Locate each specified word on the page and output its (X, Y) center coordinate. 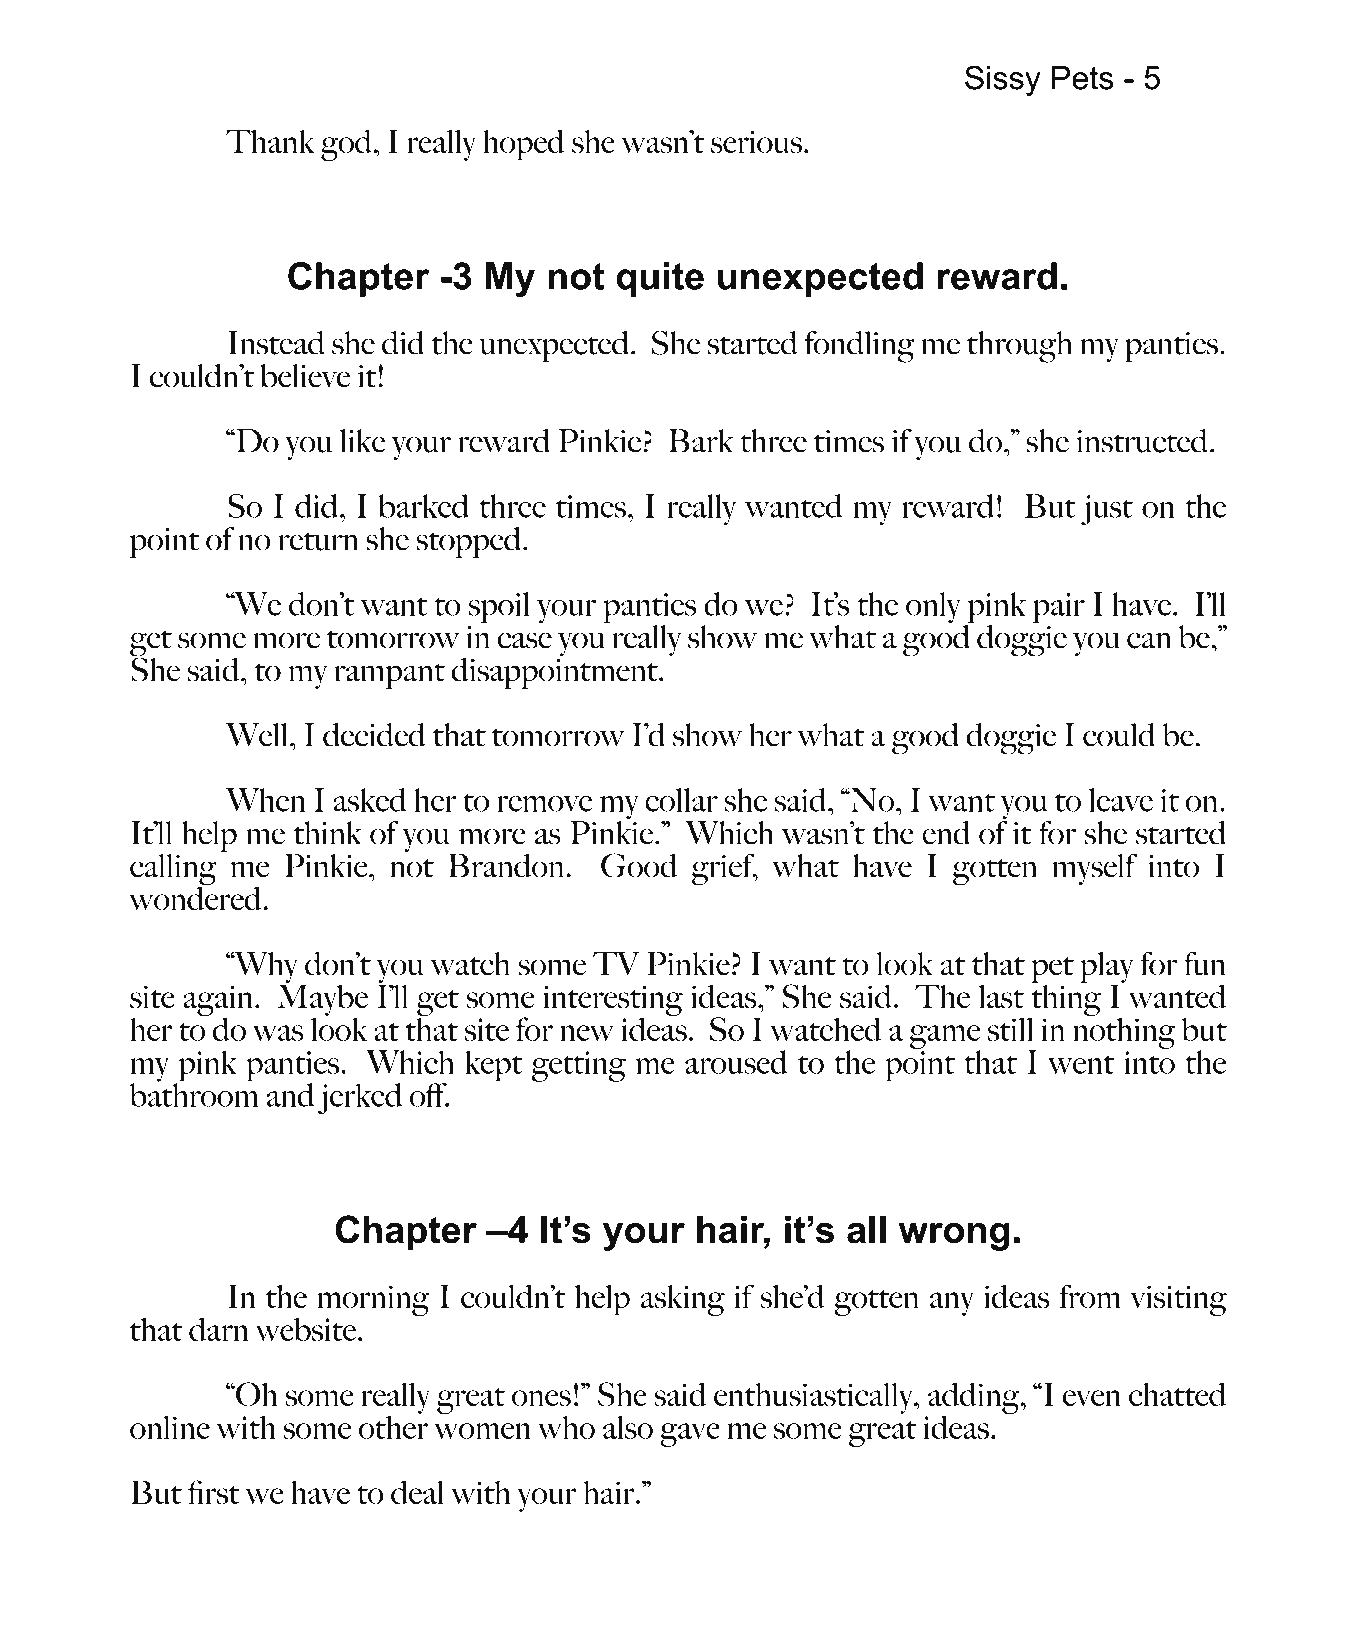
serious (756, 141)
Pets (1083, 78)
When (266, 800)
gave (690, 1435)
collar (681, 800)
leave (1121, 800)
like (362, 441)
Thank (270, 141)
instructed (1141, 441)
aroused (736, 1062)
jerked (360, 1099)
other (393, 1426)
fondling (860, 347)
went (1081, 1065)
